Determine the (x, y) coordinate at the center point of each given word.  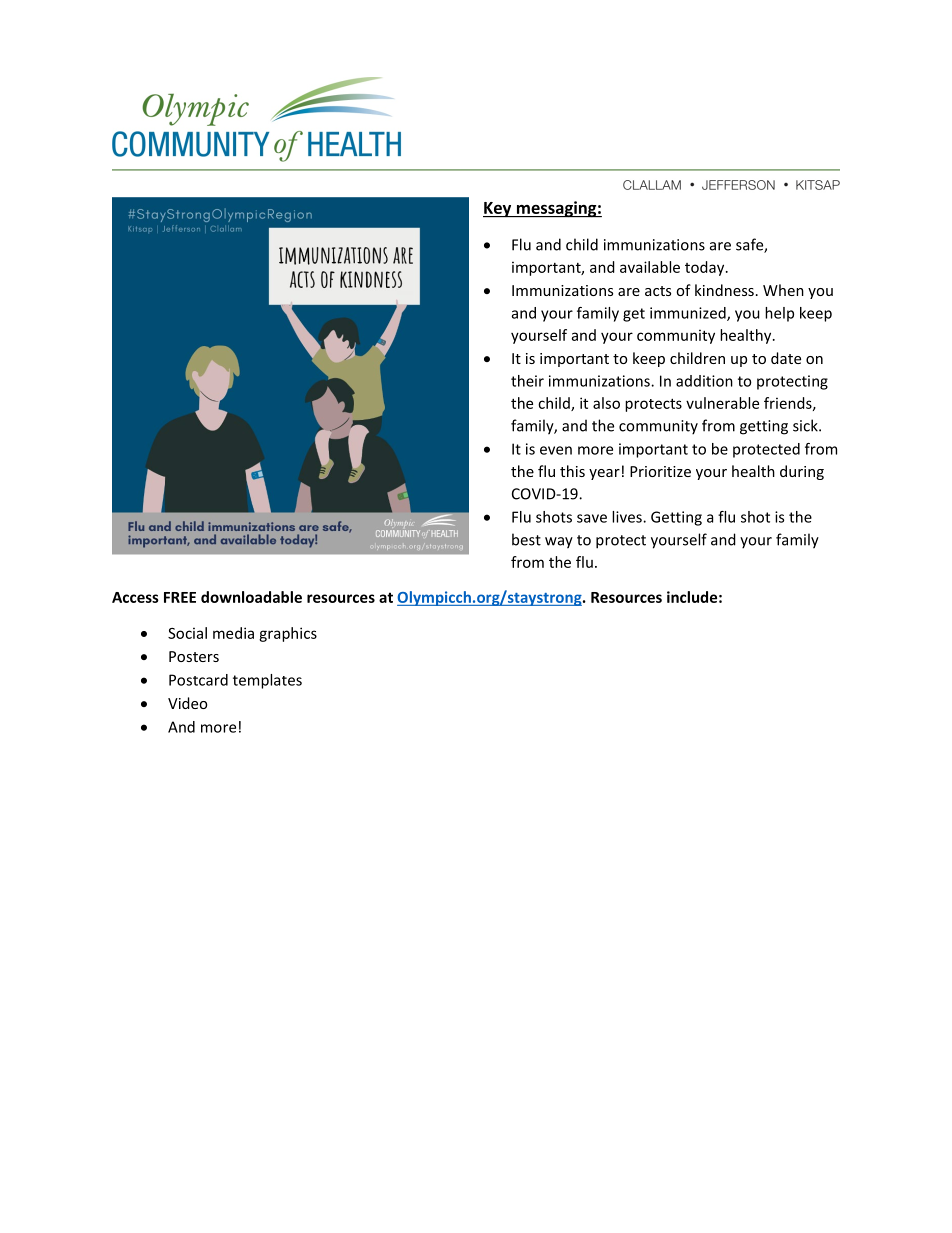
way (559, 543)
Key (498, 210)
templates (267, 681)
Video (187, 703)
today (706, 268)
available (650, 267)
